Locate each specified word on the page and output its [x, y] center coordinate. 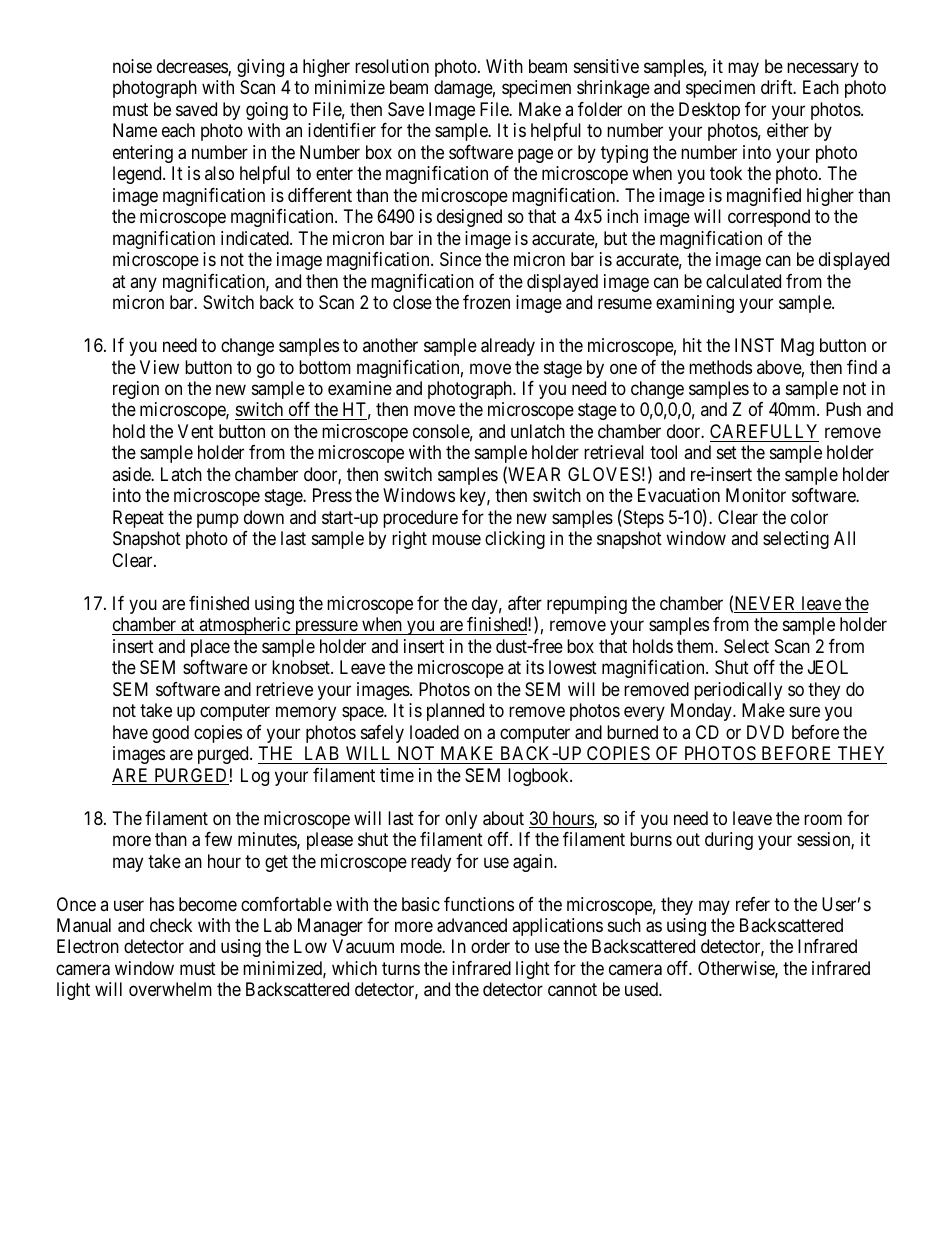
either [788, 130]
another [390, 345]
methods [720, 367]
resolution [392, 66]
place [210, 648]
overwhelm [170, 989]
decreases [193, 67]
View [159, 367]
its [535, 667]
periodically [738, 691]
